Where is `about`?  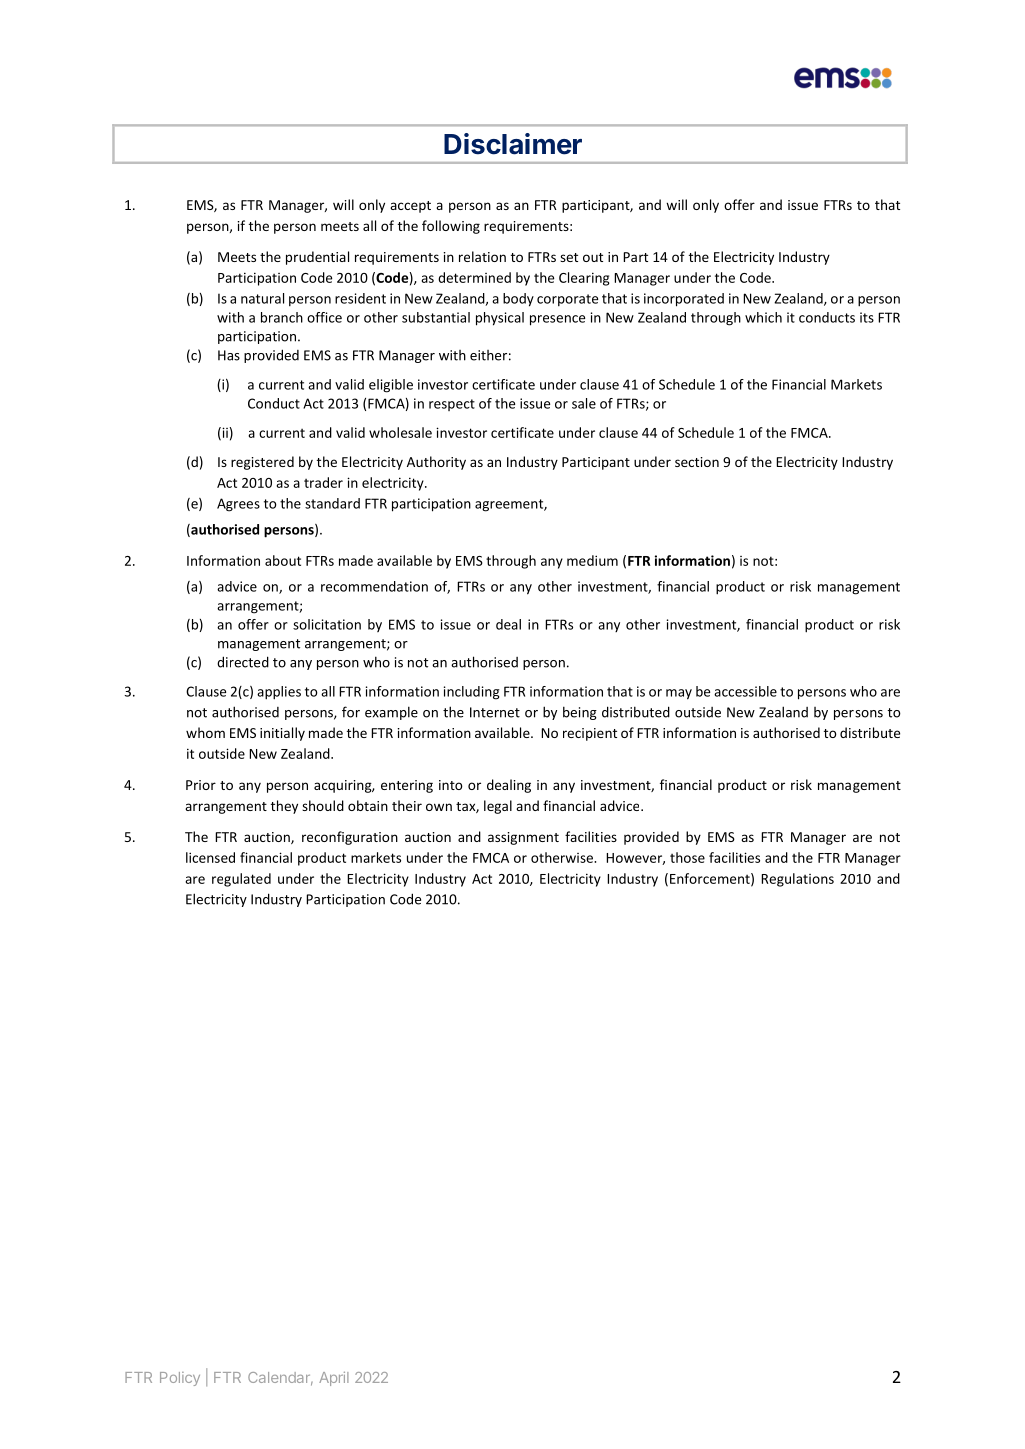
about is located at coordinates (283, 560).
